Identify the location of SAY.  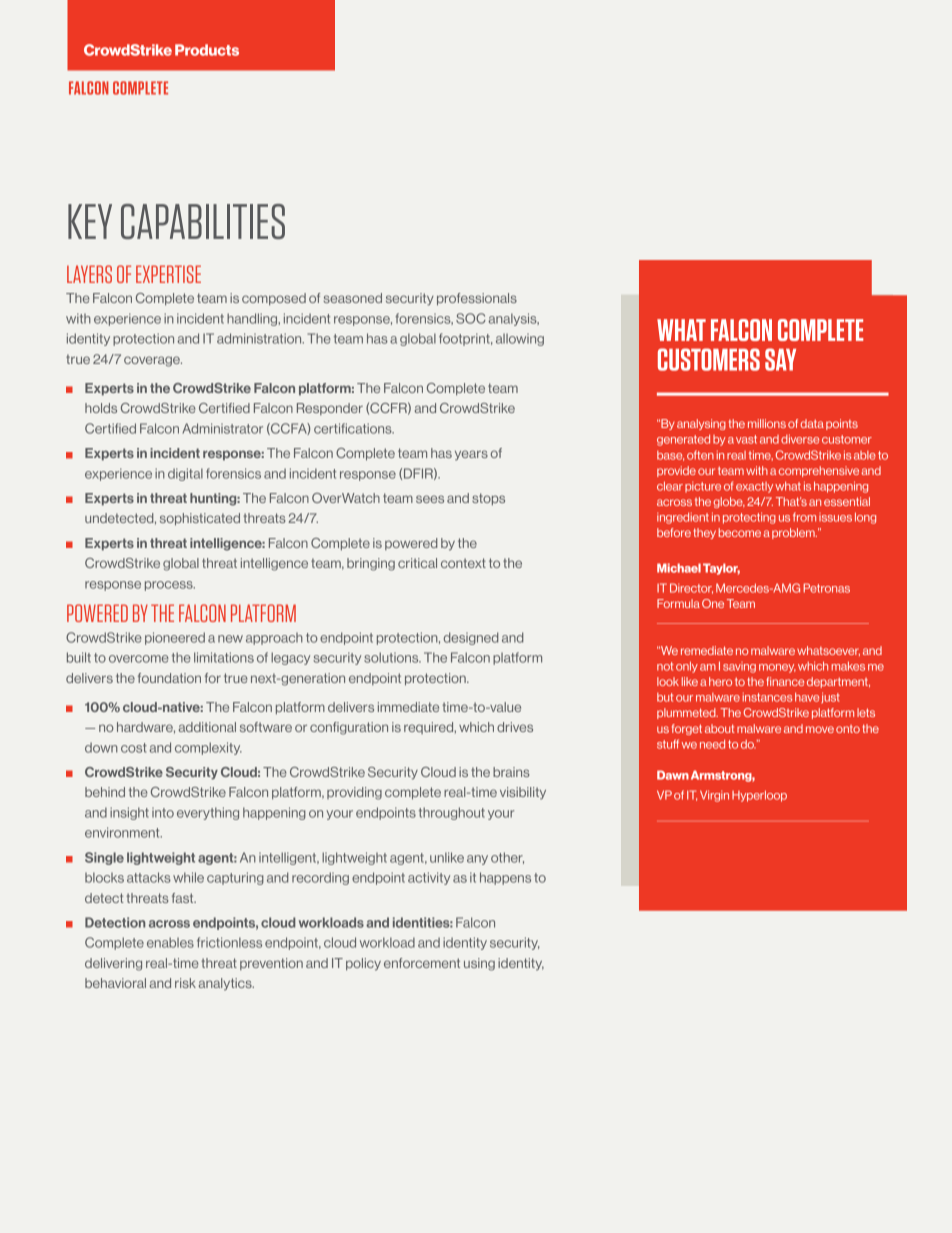
(780, 359).
